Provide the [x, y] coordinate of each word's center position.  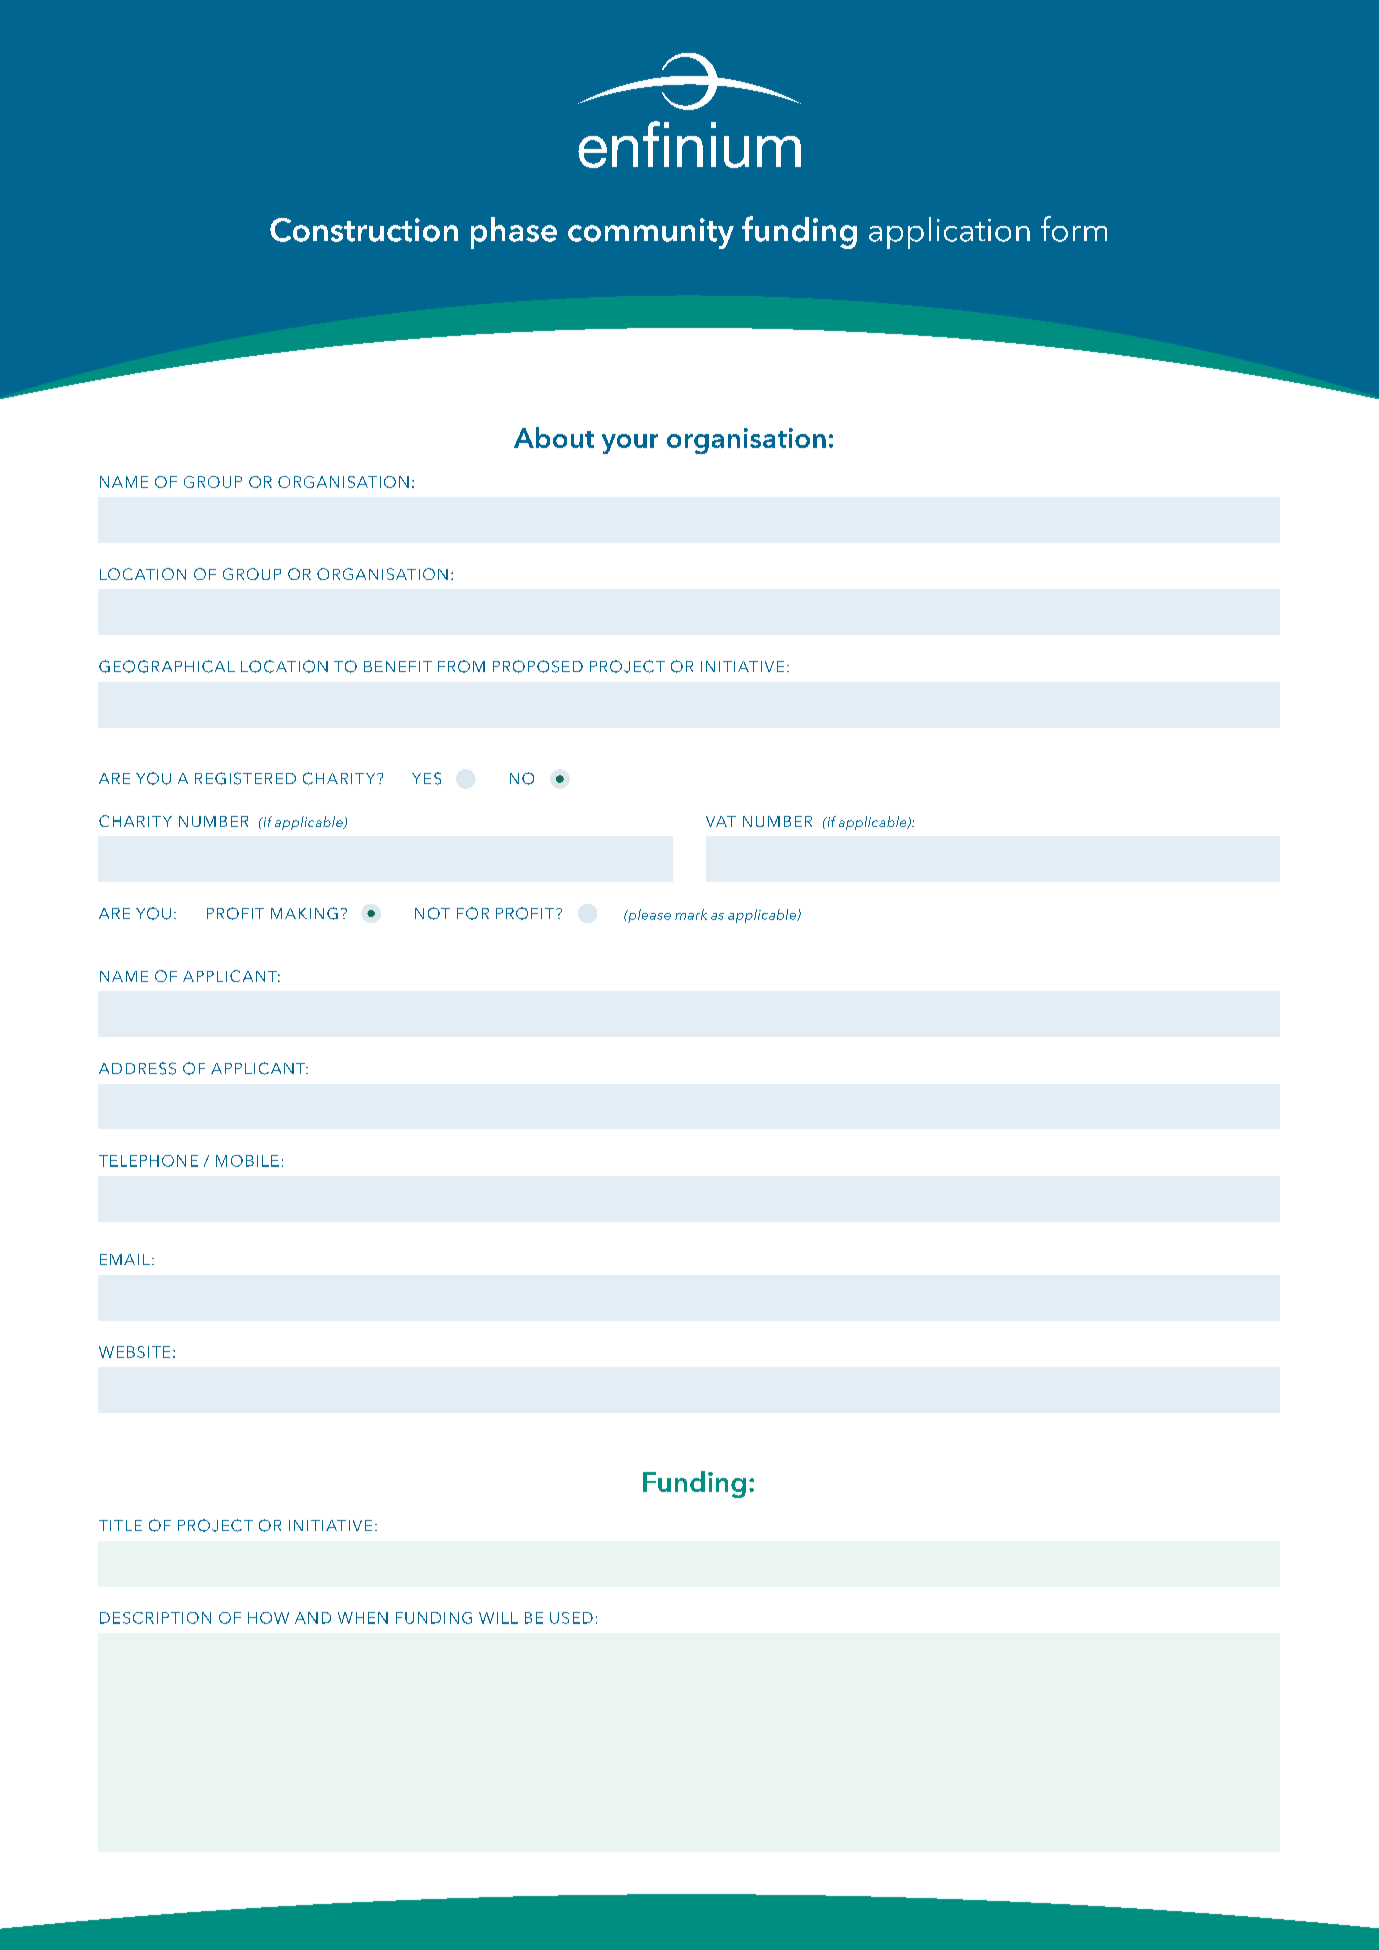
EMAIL [125, 1259]
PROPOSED [538, 666]
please [648, 916]
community [651, 233]
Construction [364, 230]
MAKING [304, 913]
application [949, 233]
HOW [268, 1618]
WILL [498, 1618]
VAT [721, 821]
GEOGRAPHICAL [167, 666]
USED [571, 1618]
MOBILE [247, 1161]
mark [691, 914]
